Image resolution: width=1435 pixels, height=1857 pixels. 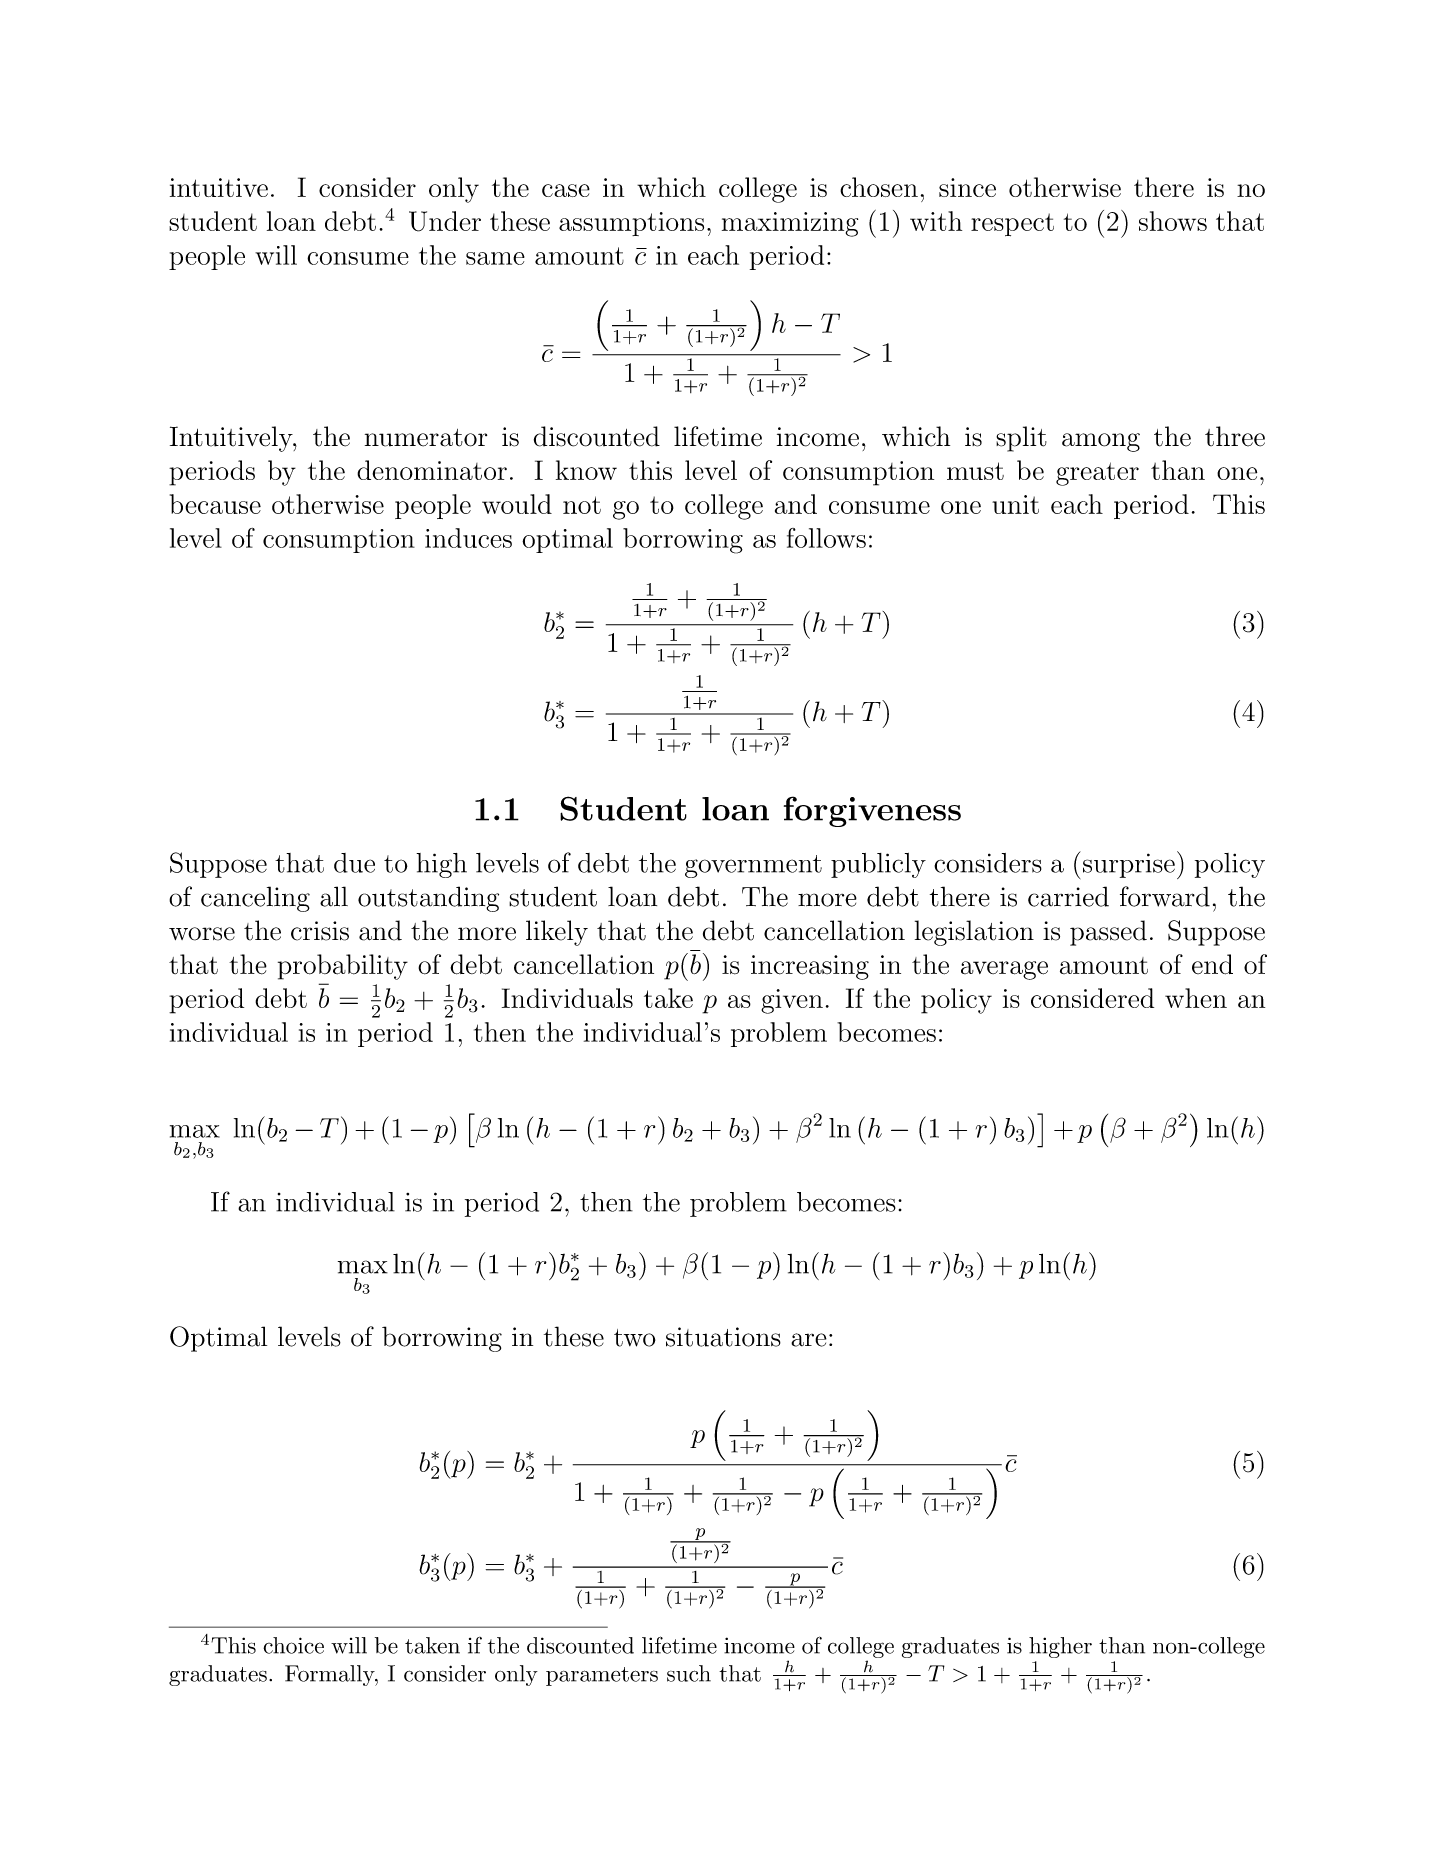 What do you see at coordinates (723, 1337) in the image?
I see `situations` at bounding box center [723, 1337].
